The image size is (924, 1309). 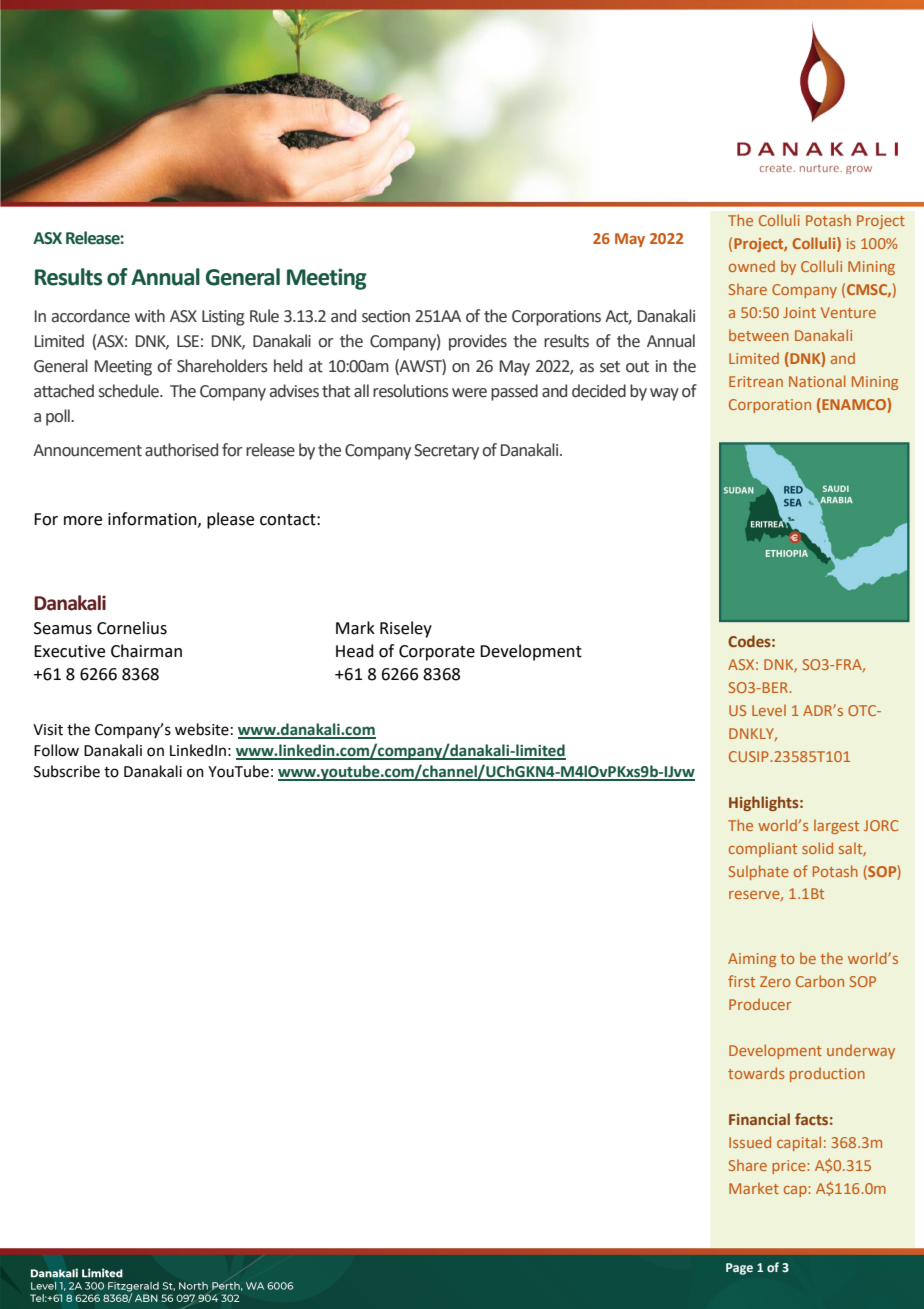 What do you see at coordinates (67, 771) in the screenshot?
I see `Subscribe` at bounding box center [67, 771].
